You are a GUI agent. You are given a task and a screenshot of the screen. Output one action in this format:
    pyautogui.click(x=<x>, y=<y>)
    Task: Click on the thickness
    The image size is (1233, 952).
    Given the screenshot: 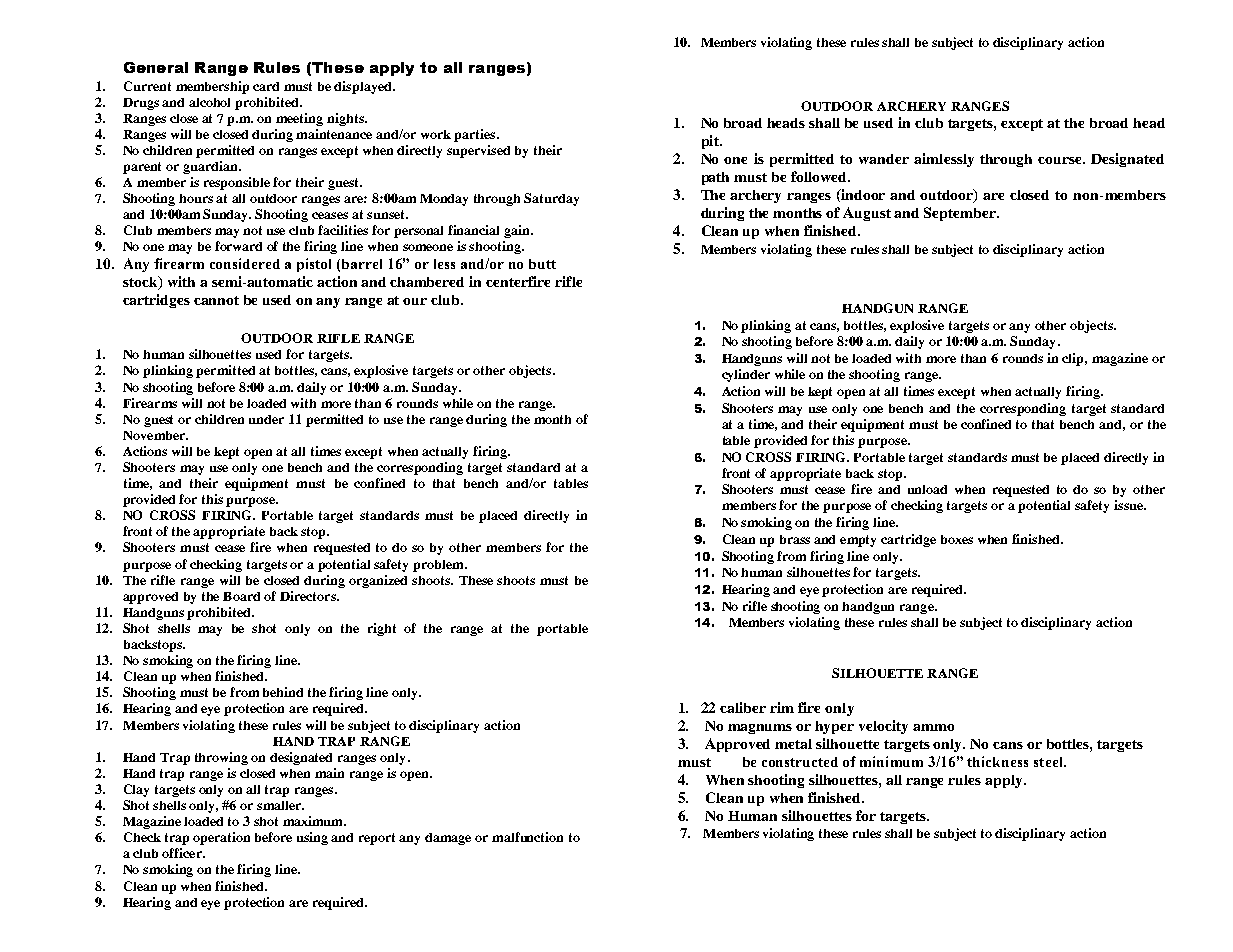 What is the action you would take?
    pyautogui.click(x=997, y=761)
